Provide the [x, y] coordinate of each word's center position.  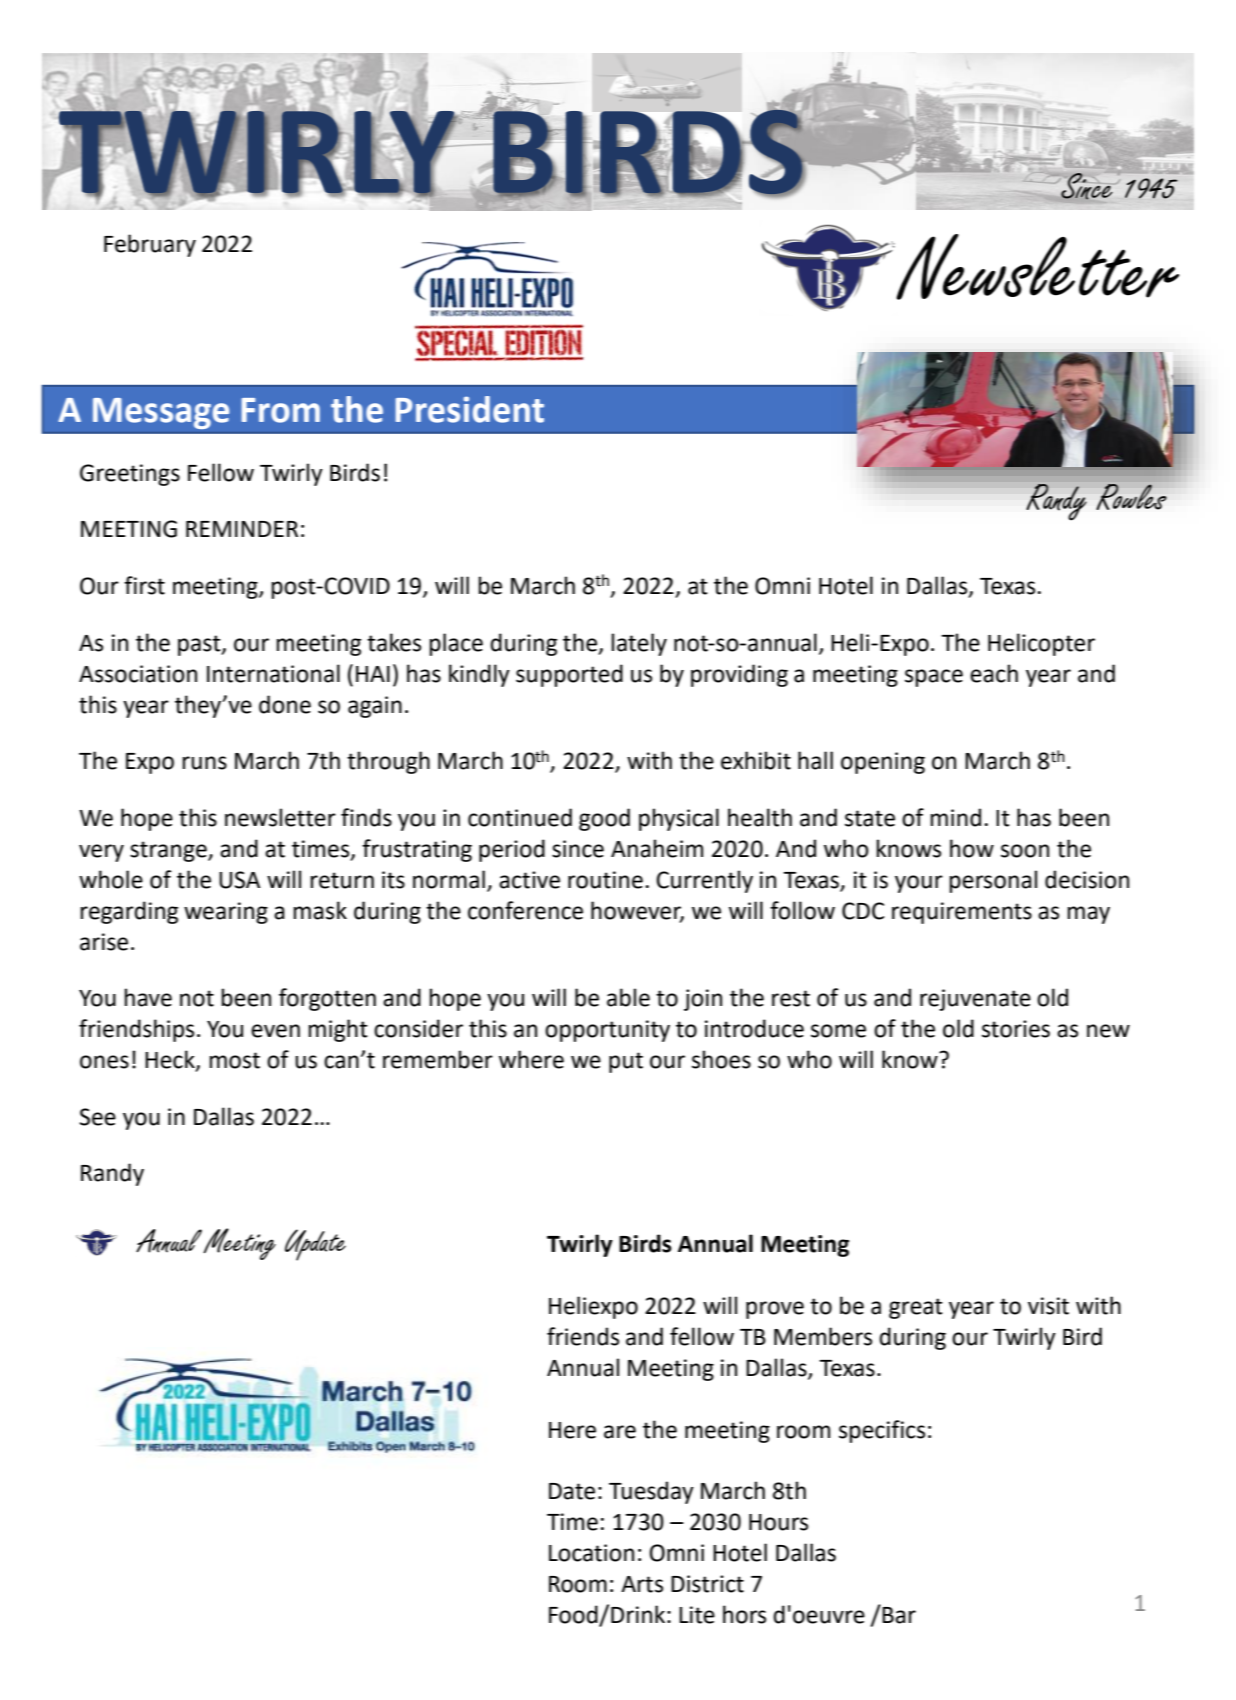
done [285, 704]
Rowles [1132, 497]
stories [1016, 1029]
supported [569, 675]
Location [591, 1553]
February [150, 245]
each [994, 673]
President [469, 409]
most [234, 1060]
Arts [642, 1584]
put [626, 1062]
